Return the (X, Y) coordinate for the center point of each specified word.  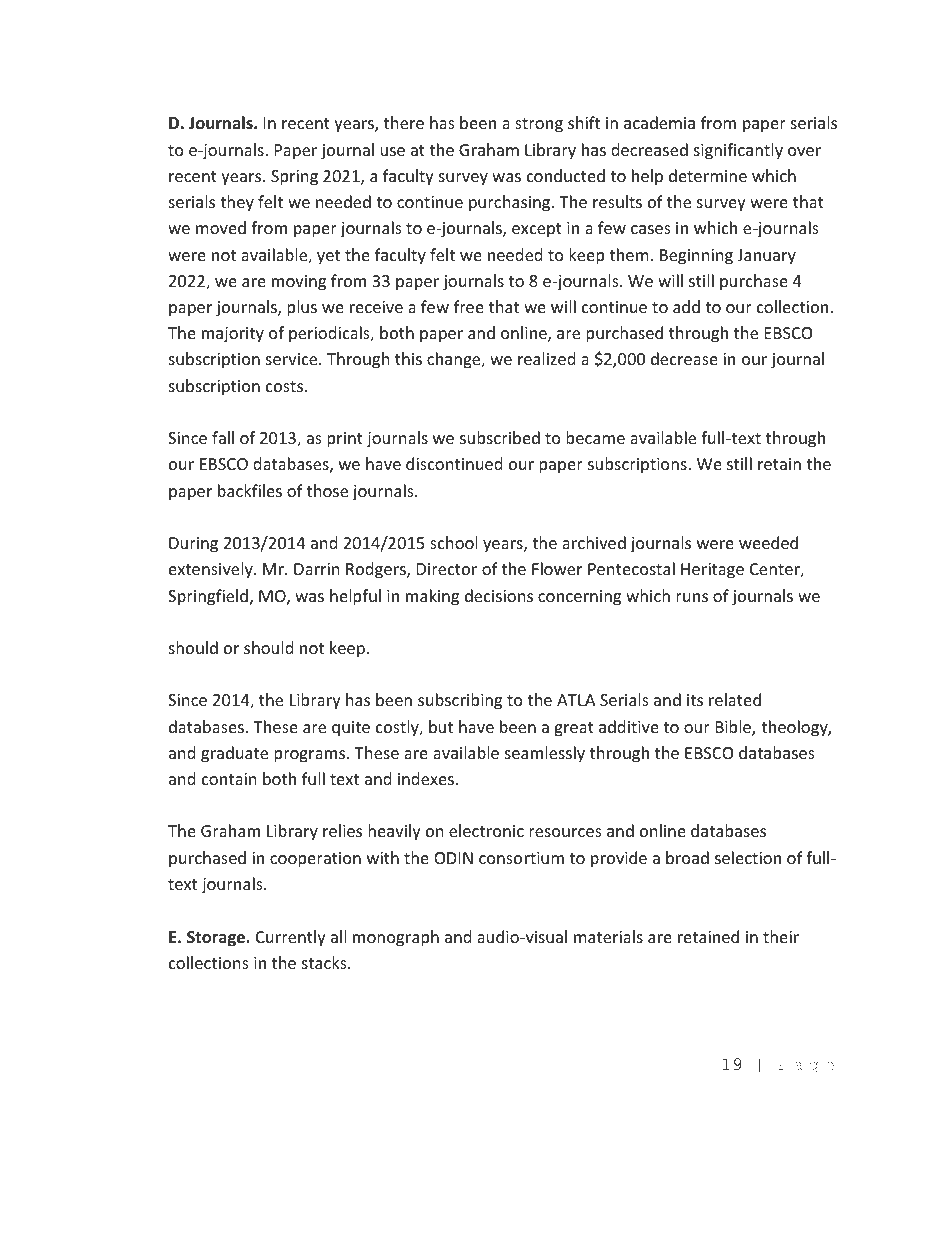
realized (546, 358)
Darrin (317, 569)
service (293, 359)
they (237, 203)
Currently (291, 938)
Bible (734, 728)
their (781, 936)
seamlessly (545, 754)
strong (539, 125)
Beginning (696, 257)
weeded (768, 542)
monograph (396, 938)
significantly (738, 151)
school (453, 542)
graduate (234, 754)
